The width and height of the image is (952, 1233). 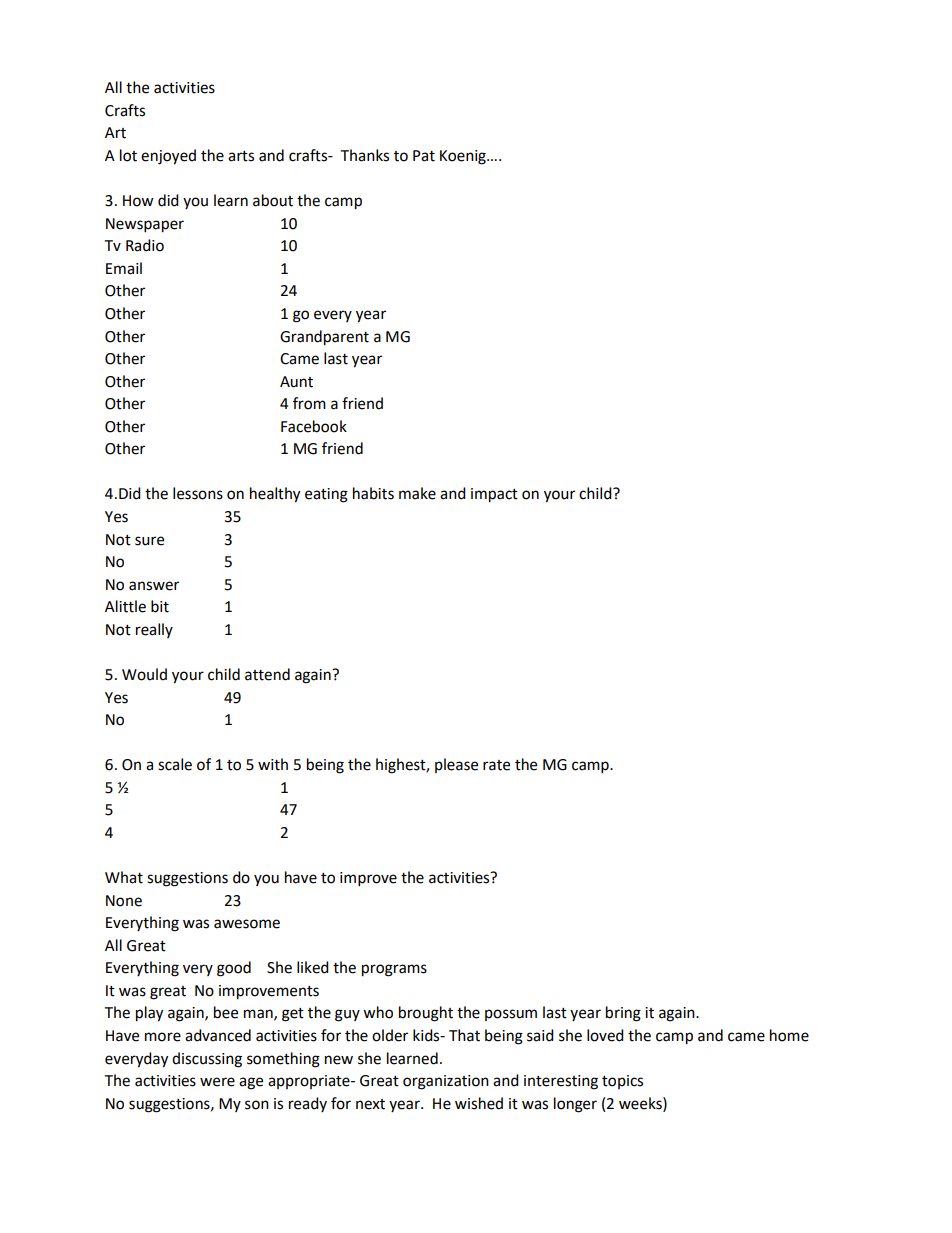 What do you see at coordinates (168, 157) in the image?
I see `enjoyed` at bounding box center [168, 157].
